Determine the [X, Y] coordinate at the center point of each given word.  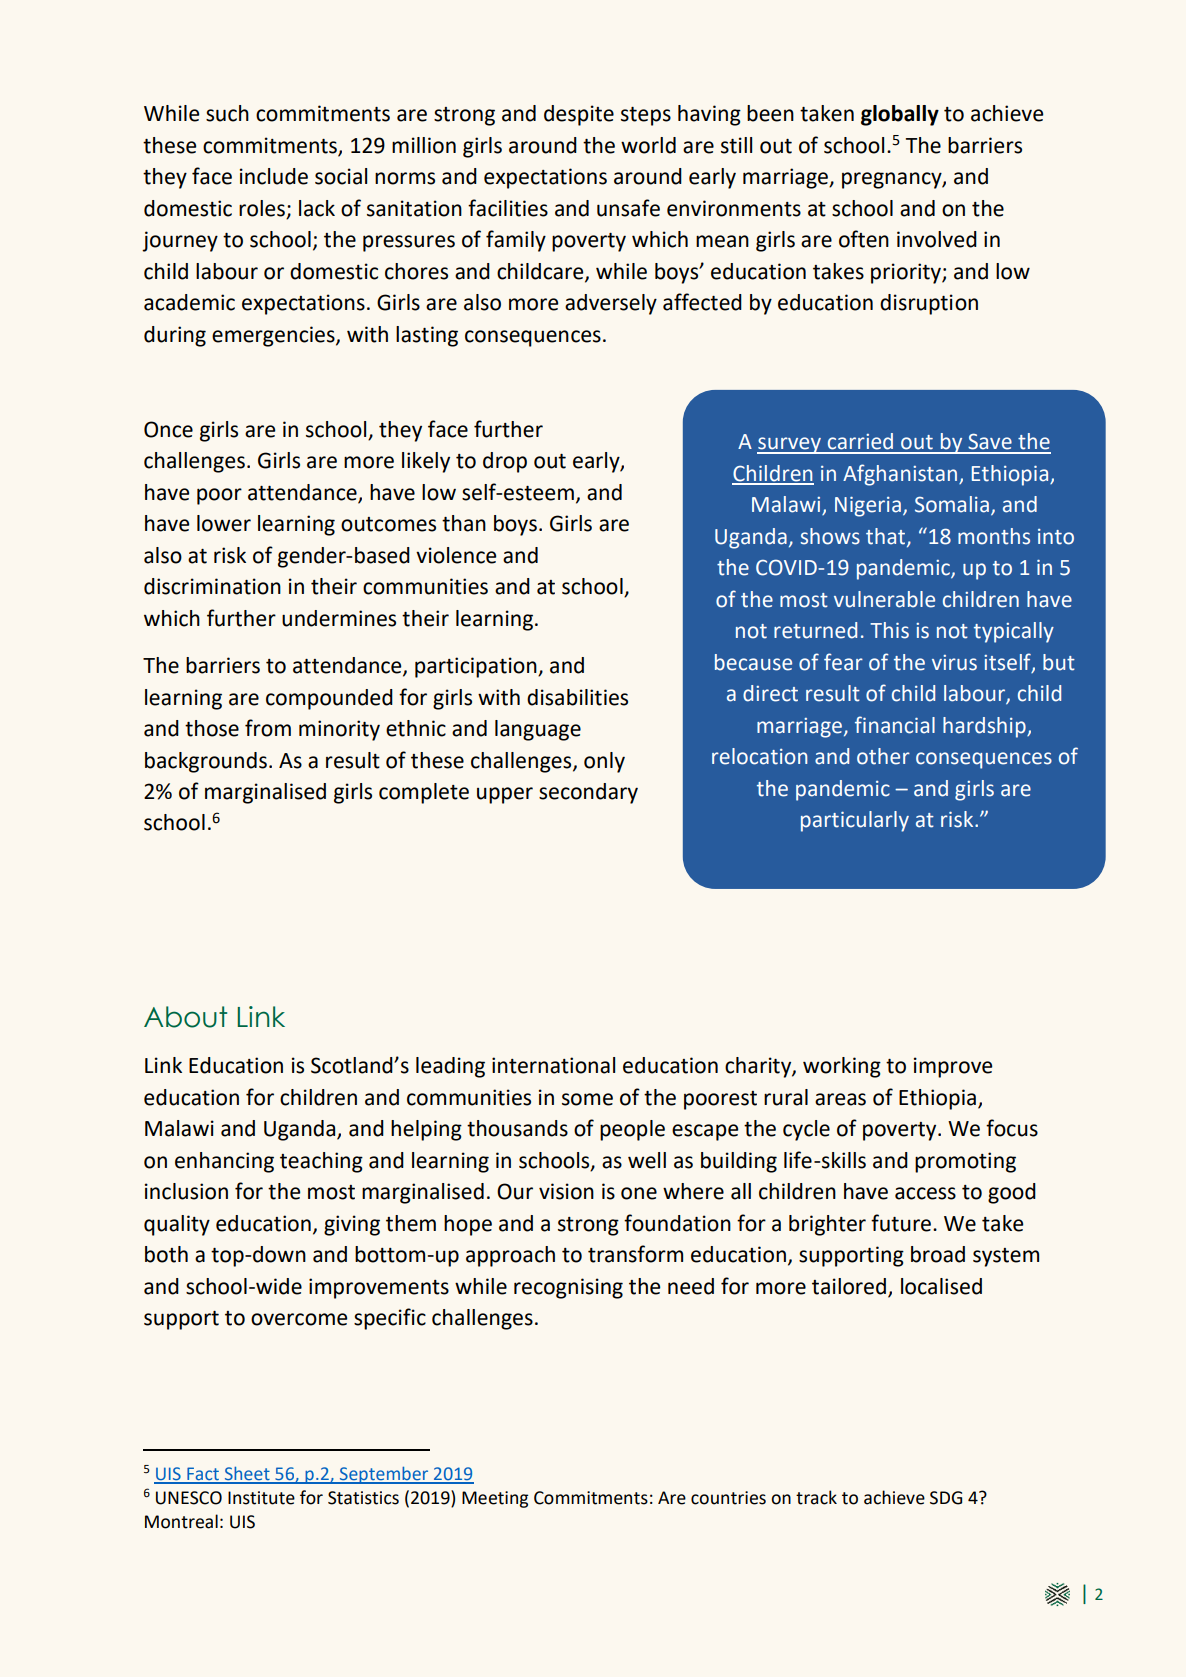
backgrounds [206, 762]
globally [900, 115]
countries [728, 1498]
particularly [855, 821]
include [274, 176]
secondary [588, 793]
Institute [261, 1498]
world [648, 145]
